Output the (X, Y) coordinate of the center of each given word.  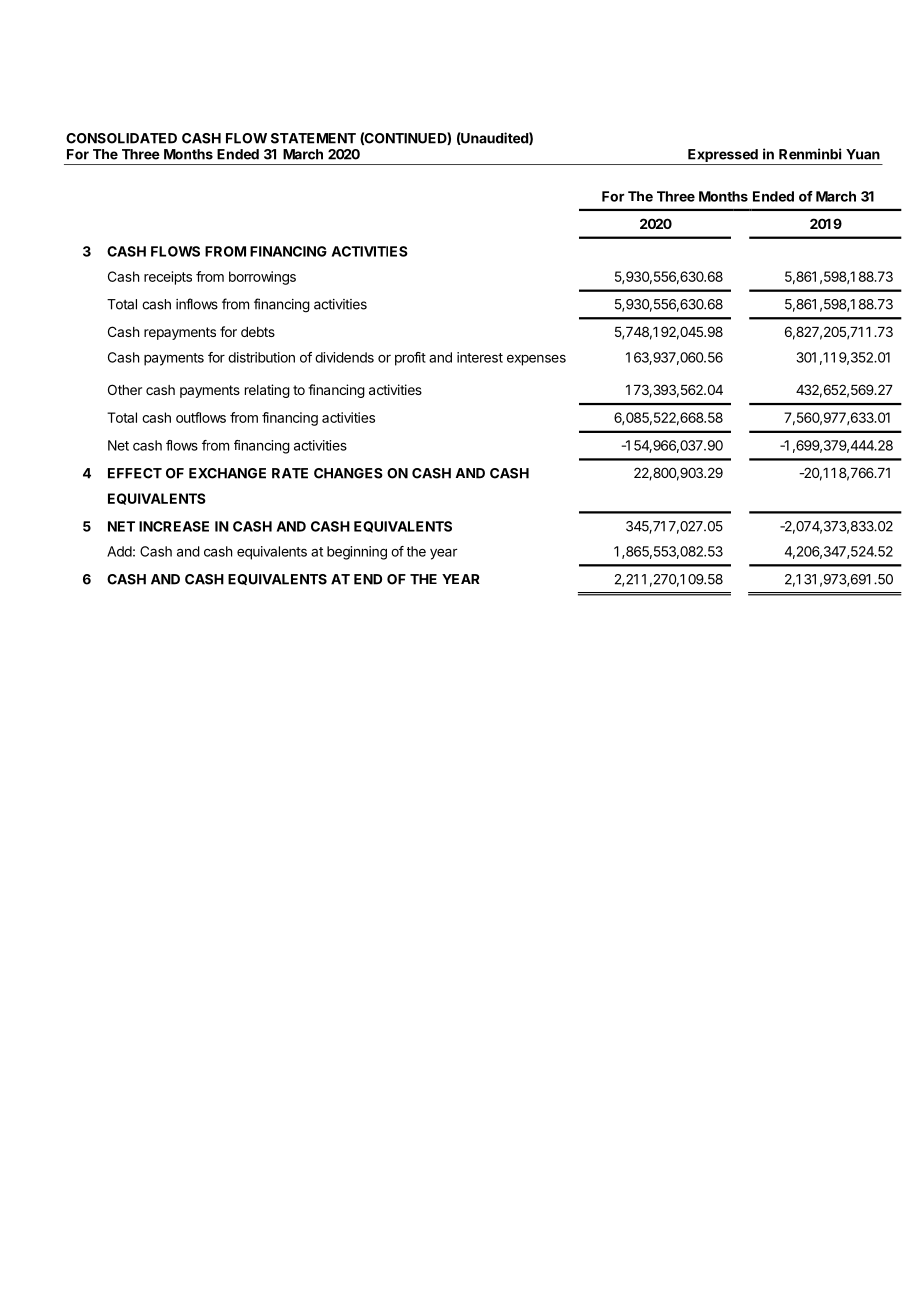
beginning (357, 553)
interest (480, 357)
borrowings (262, 278)
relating (267, 391)
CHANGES (348, 473)
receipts (168, 278)
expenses (536, 360)
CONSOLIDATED (121, 138)
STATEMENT (313, 138)
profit (410, 359)
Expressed (723, 157)
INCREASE (174, 526)
